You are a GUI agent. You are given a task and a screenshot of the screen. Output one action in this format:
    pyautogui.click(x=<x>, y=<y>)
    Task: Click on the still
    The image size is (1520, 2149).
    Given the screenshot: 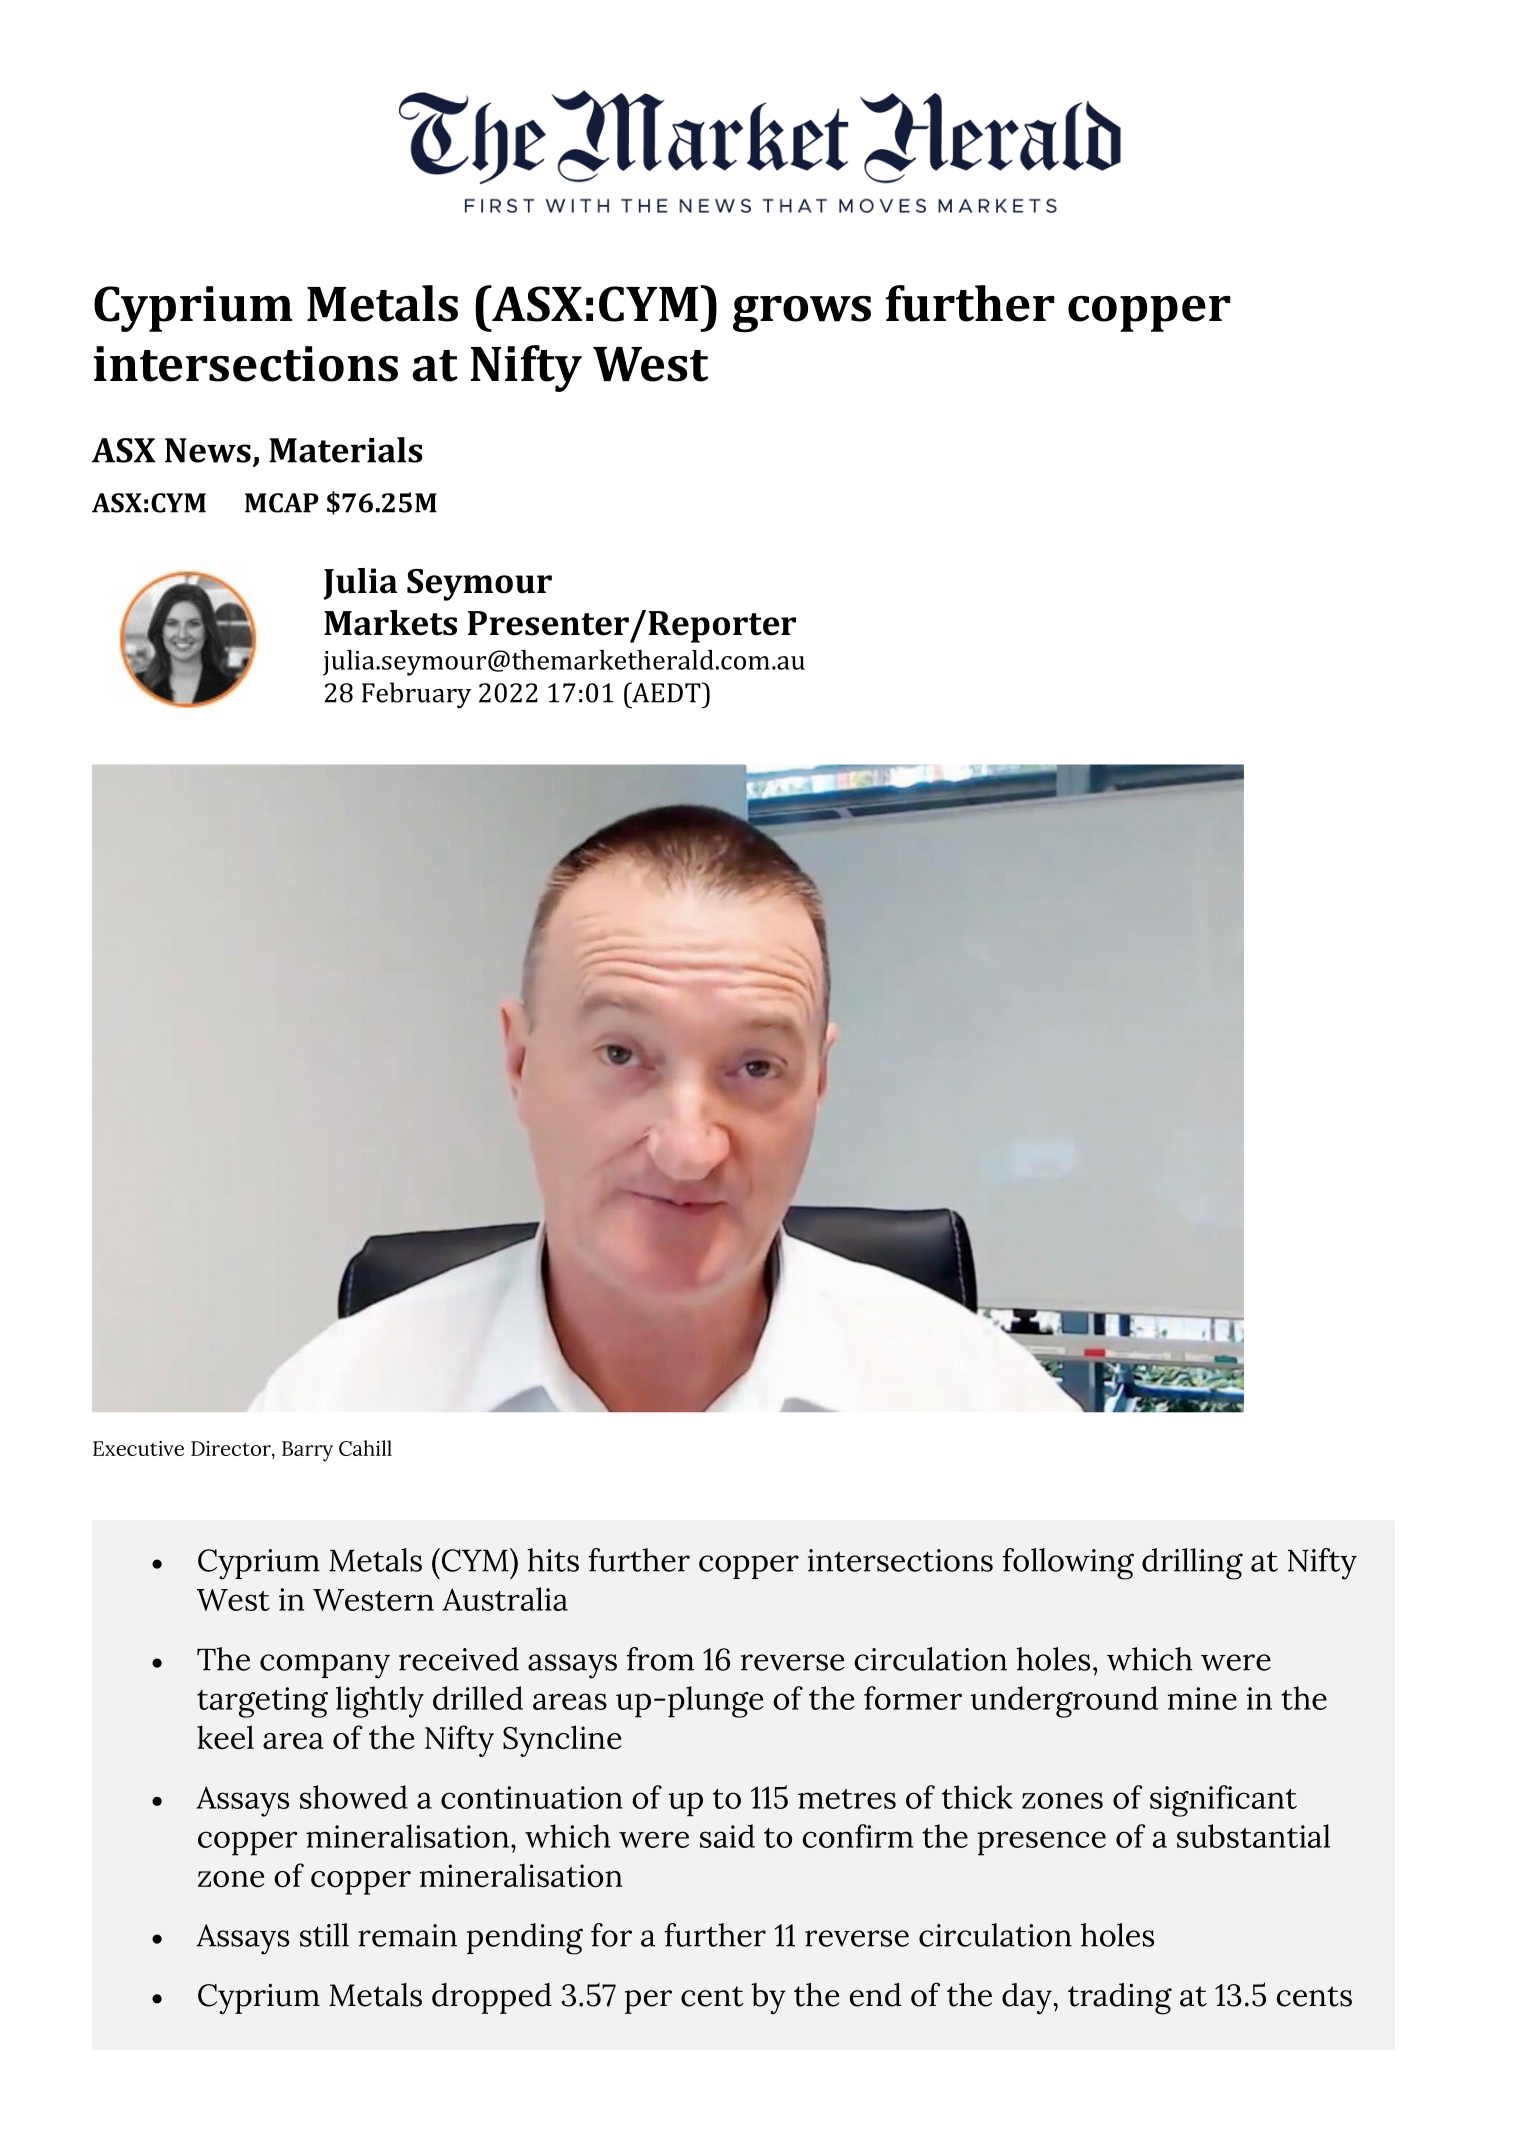 What is the action you would take?
    pyautogui.click(x=324, y=1935)
